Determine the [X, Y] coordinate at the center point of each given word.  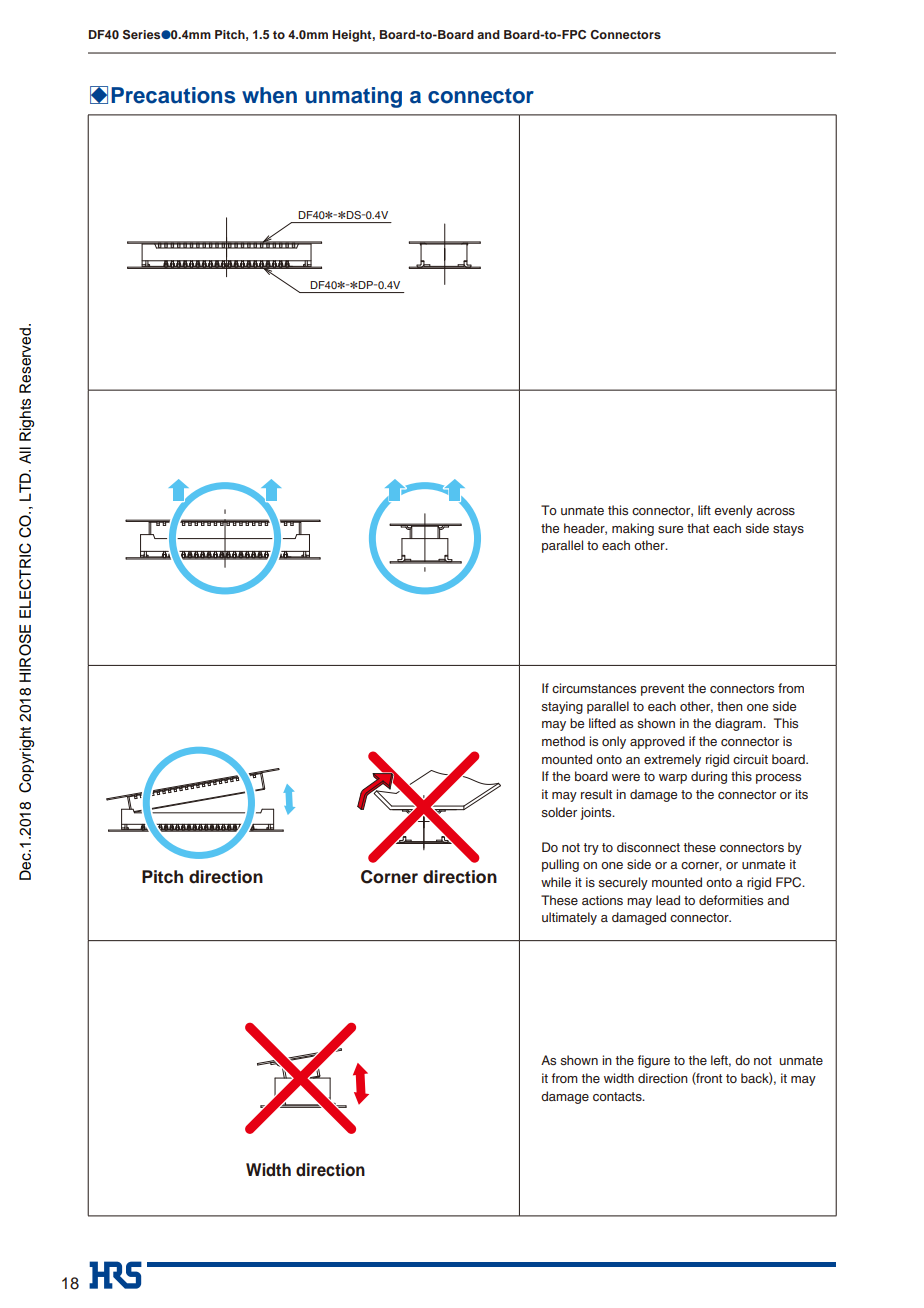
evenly [733, 511]
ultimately [569, 918]
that [698, 528]
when [269, 95]
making [633, 529]
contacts [618, 1096]
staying [562, 707]
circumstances [594, 688]
